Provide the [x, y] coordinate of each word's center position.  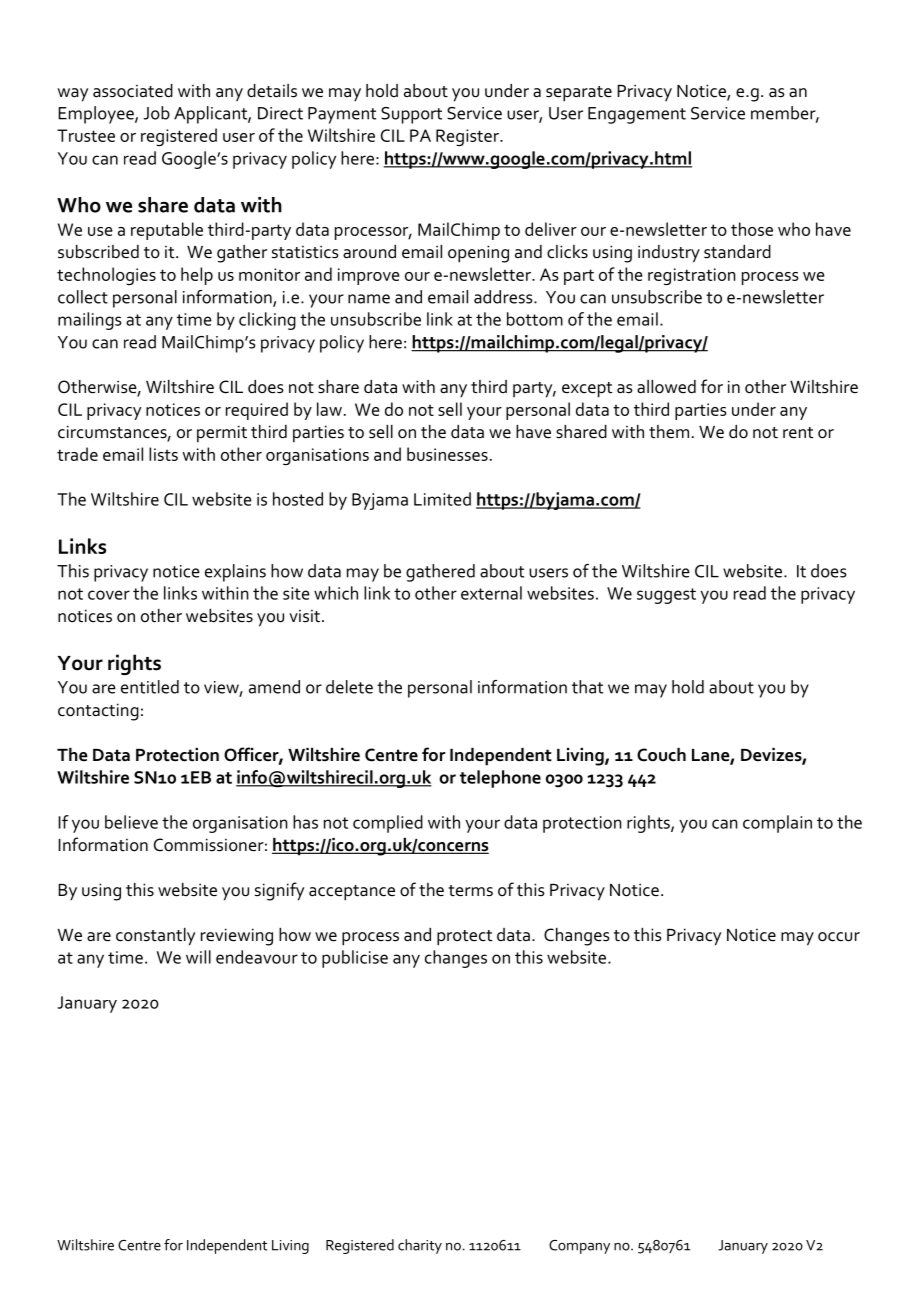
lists [163, 454]
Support [411, 115]
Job [156, 113]
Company [579, 1247]
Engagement [637, 115]
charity [420, 1246]
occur [839, 937]
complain [777, 824]
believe [131, 822]
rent [798, 433]
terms [470, 891]
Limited [442, 499]
